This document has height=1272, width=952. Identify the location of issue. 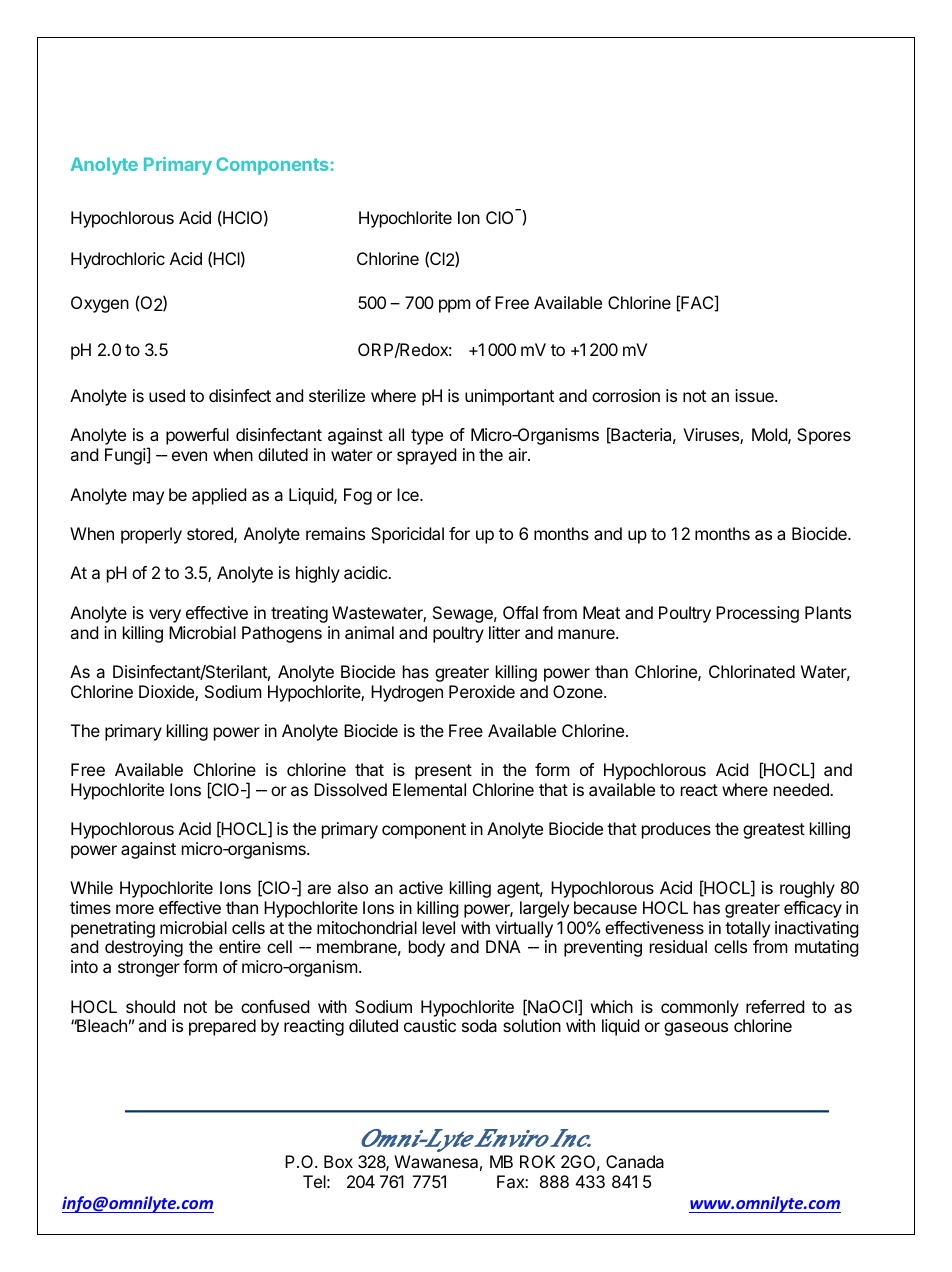
(755, 395).
